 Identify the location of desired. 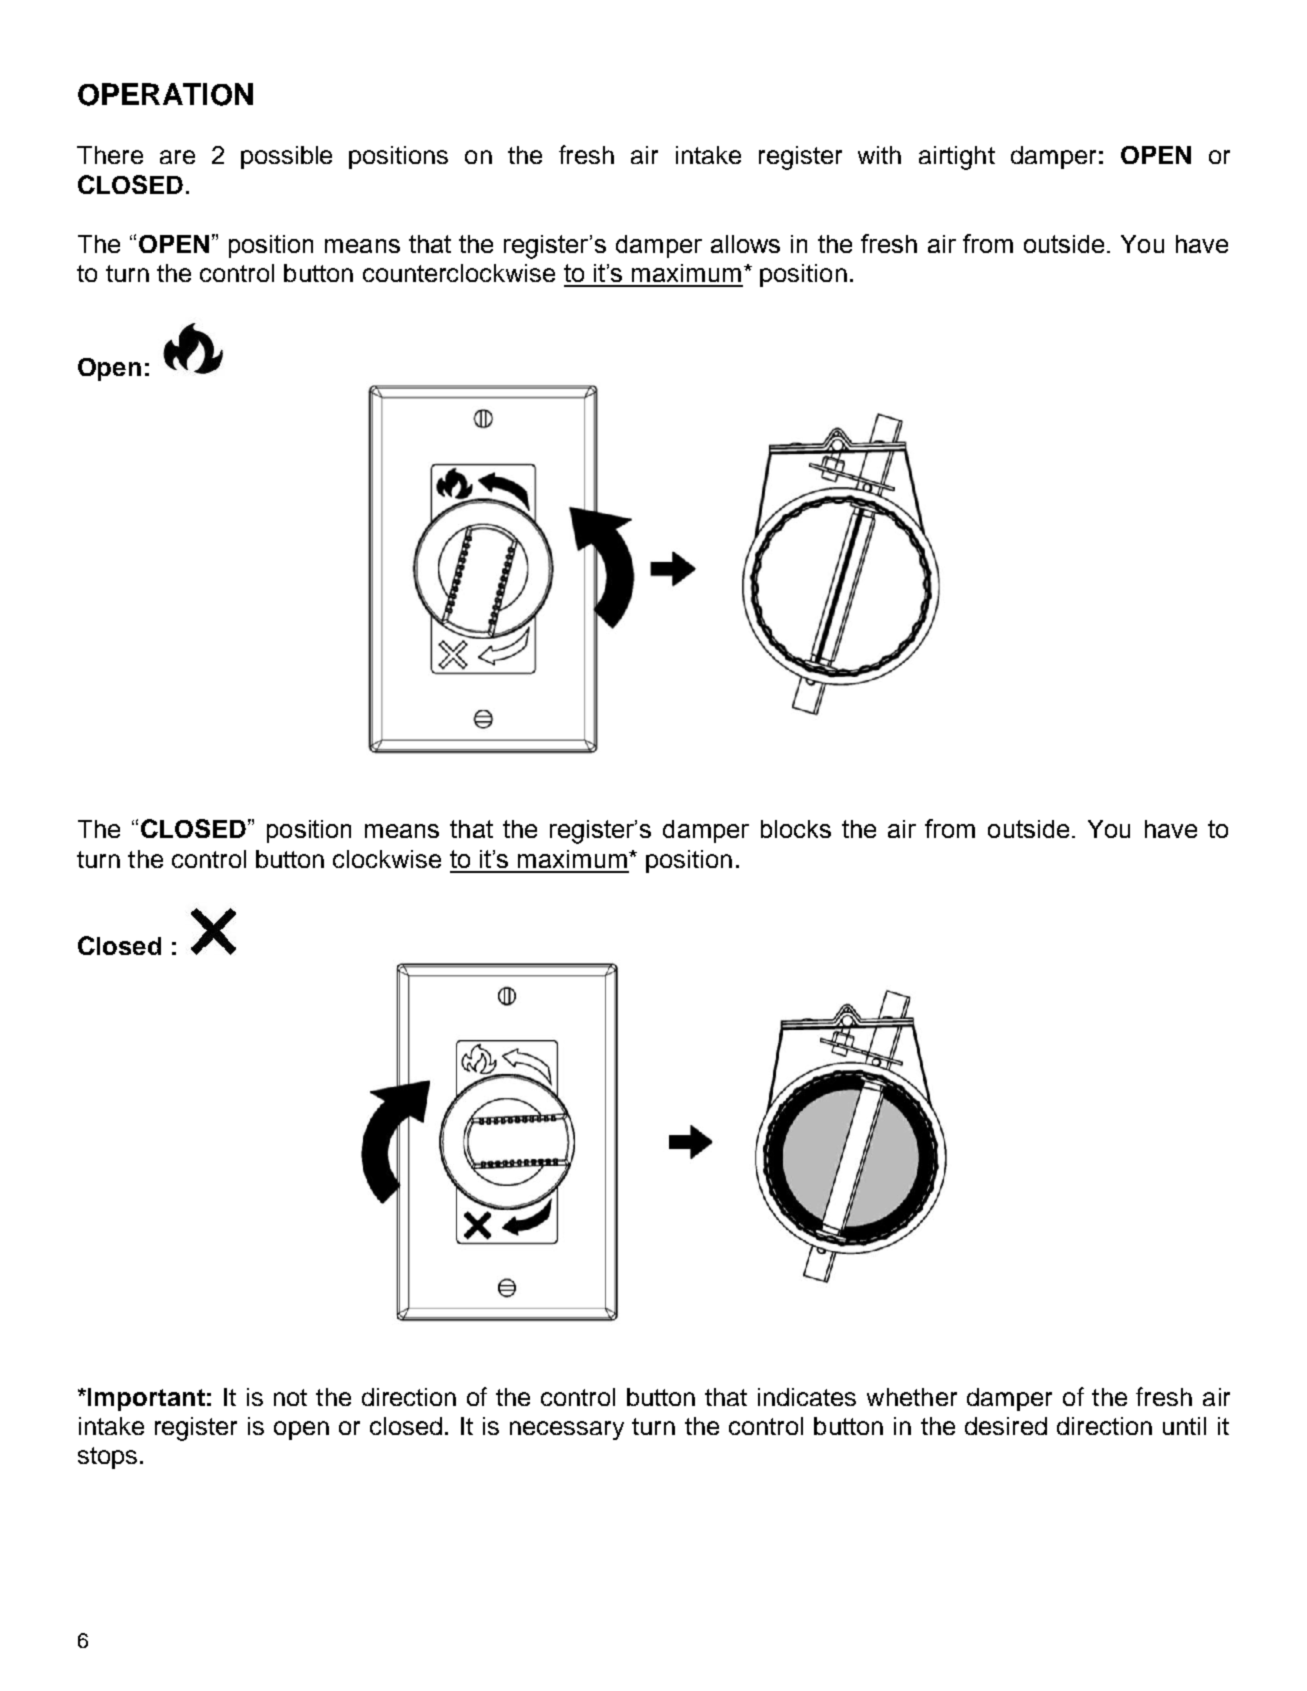
(1006, 1426).
